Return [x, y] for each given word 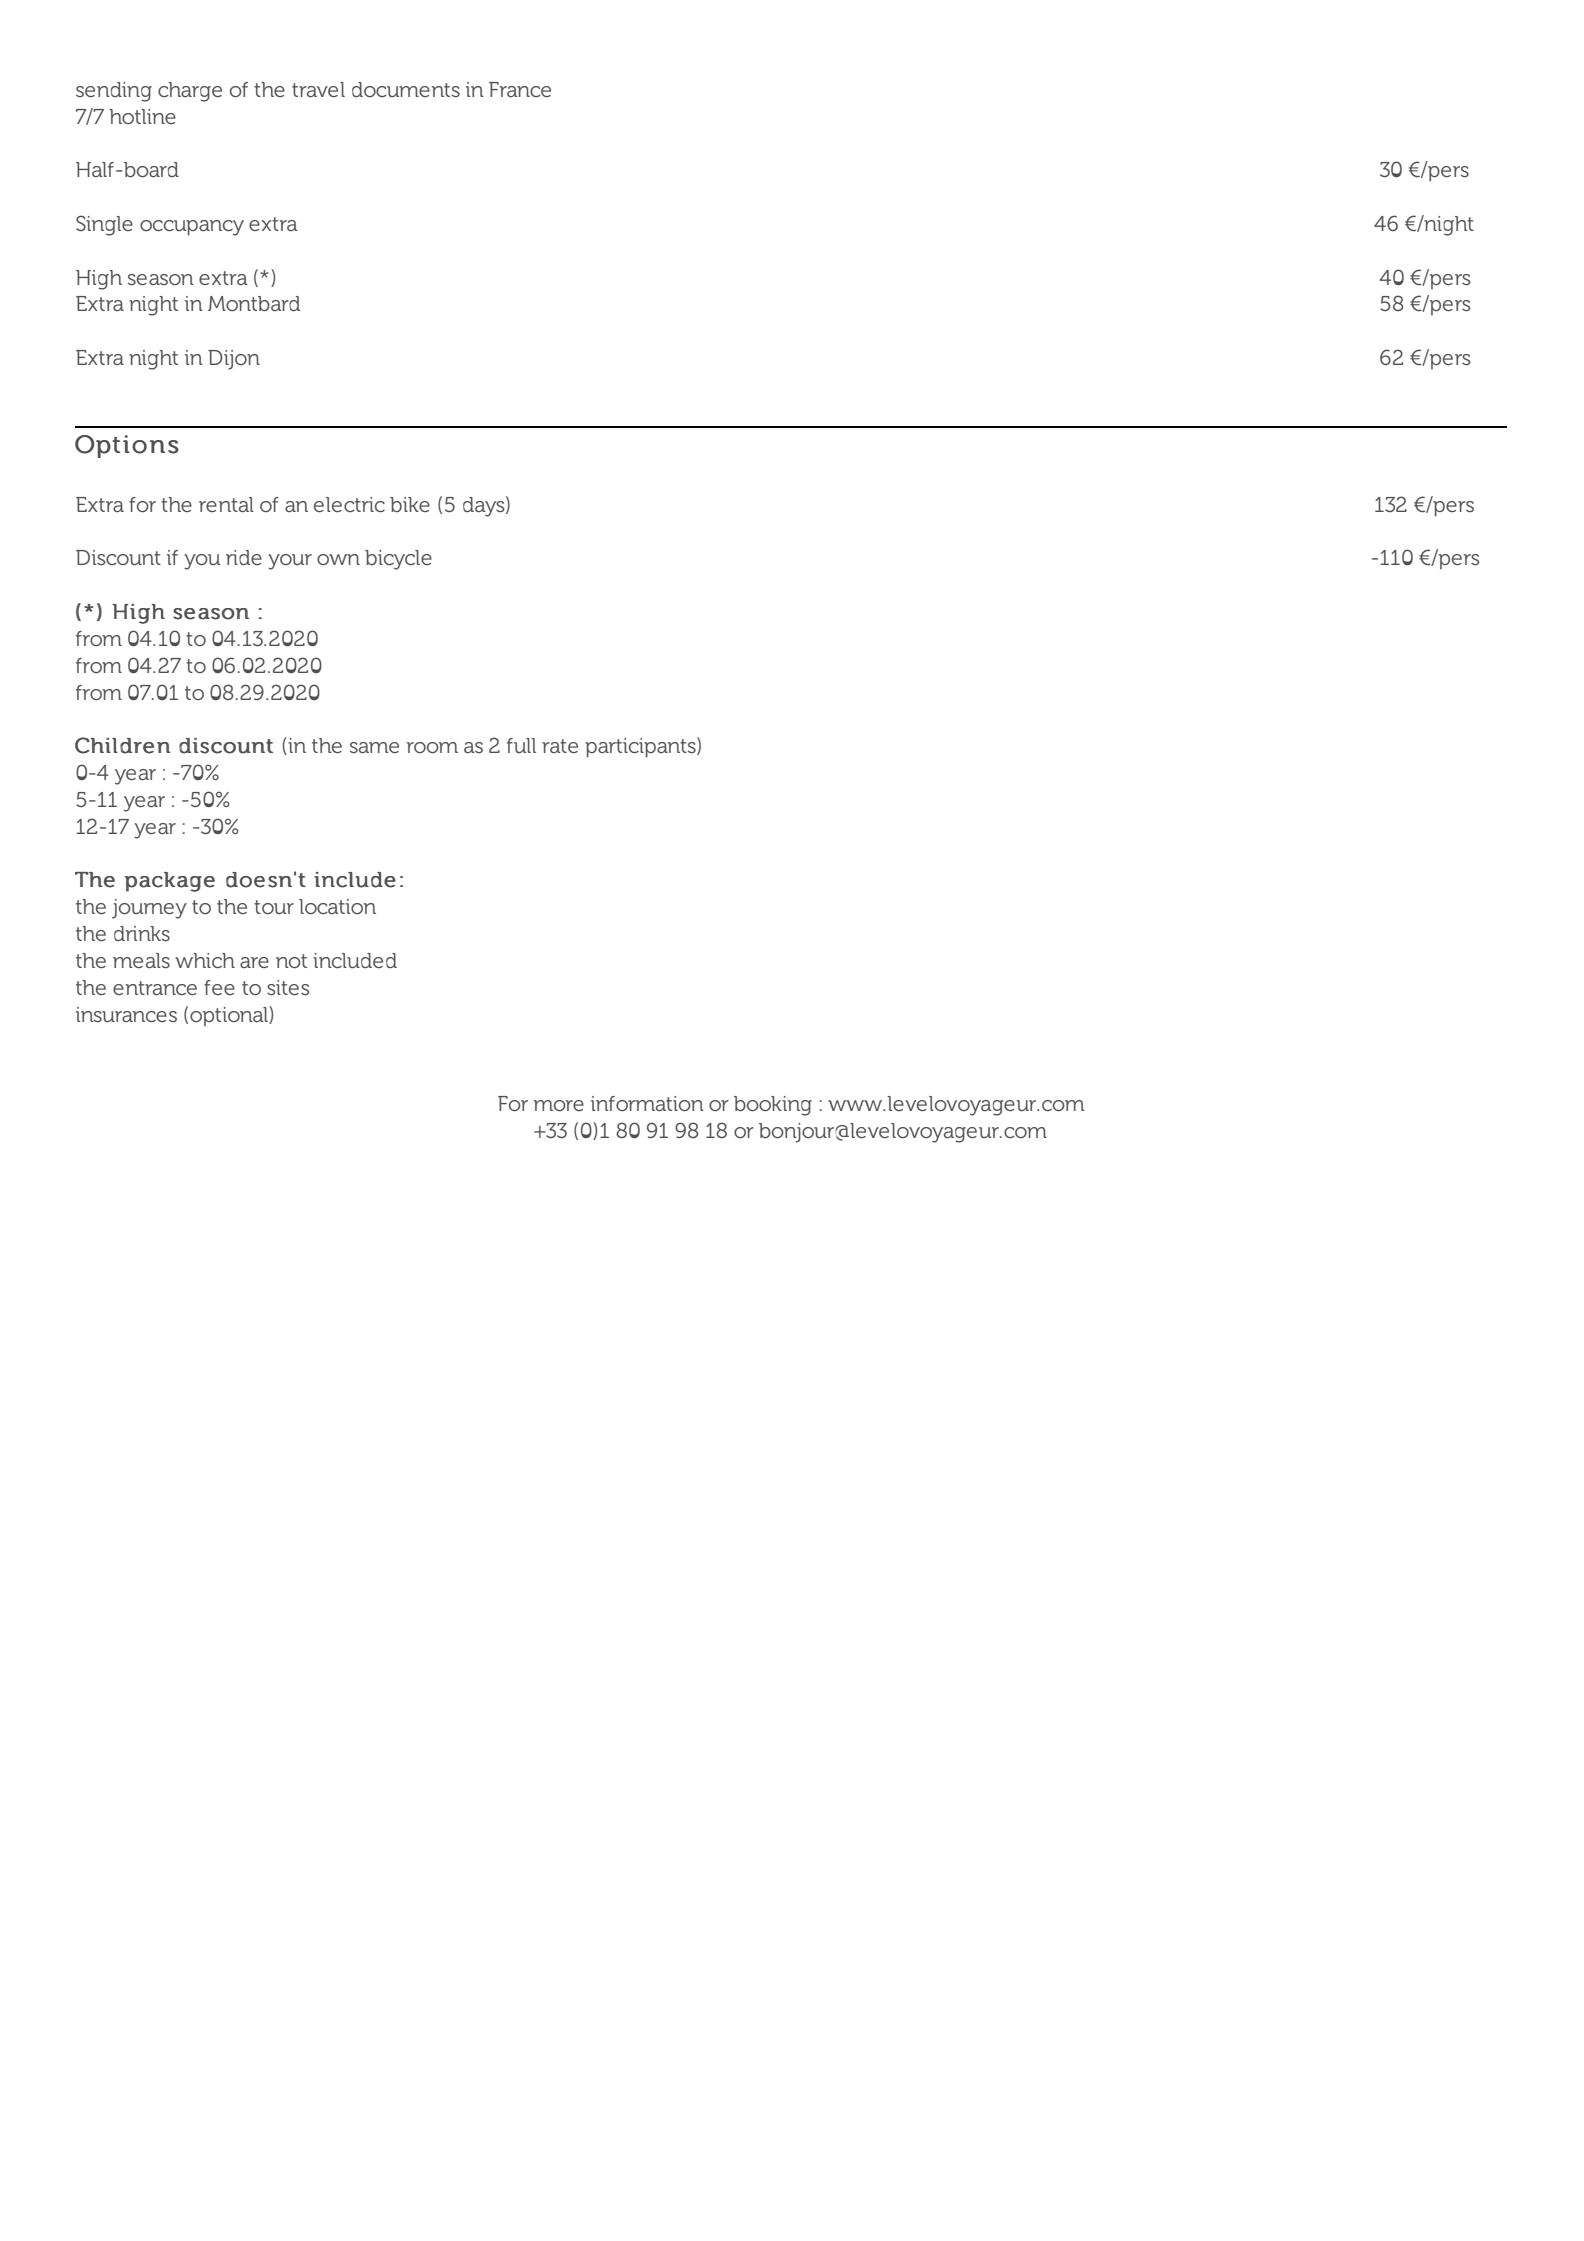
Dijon [234, 360]
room [432, 747]
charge [190, 92]
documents [406, 89]
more [559, 1105]
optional [230, 1016]
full [521, 745]
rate [560, 746]
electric [349, 504]
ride [244, 557]
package [170, 882]
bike [410, 504]
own [338, 559]
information [647, 1103]
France [520, 89]
